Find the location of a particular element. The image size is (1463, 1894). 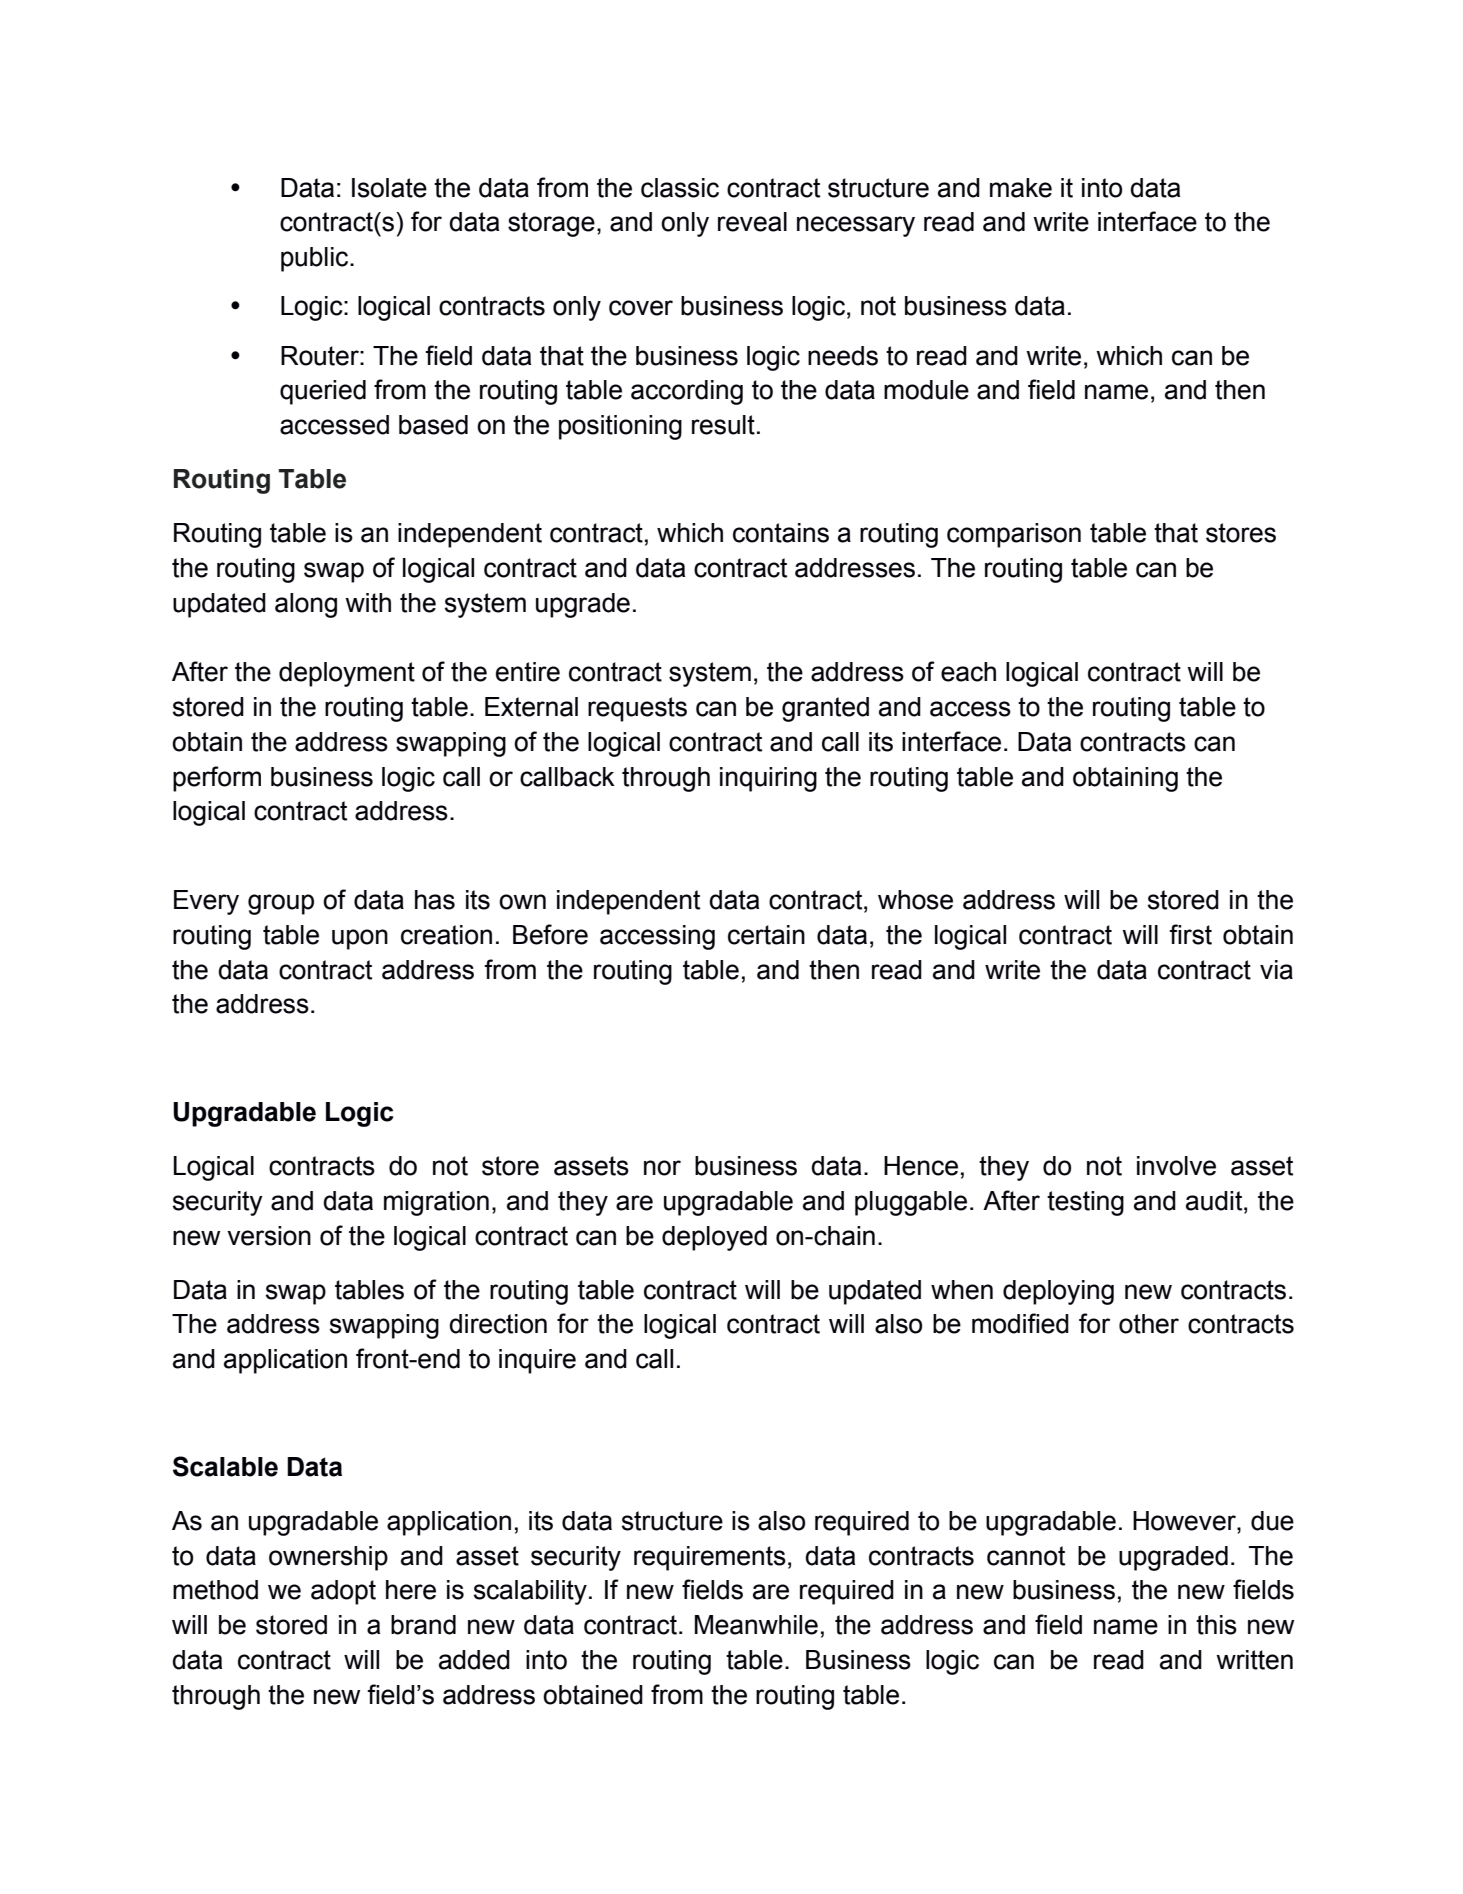

certain is located at coordinates (766, 935).
